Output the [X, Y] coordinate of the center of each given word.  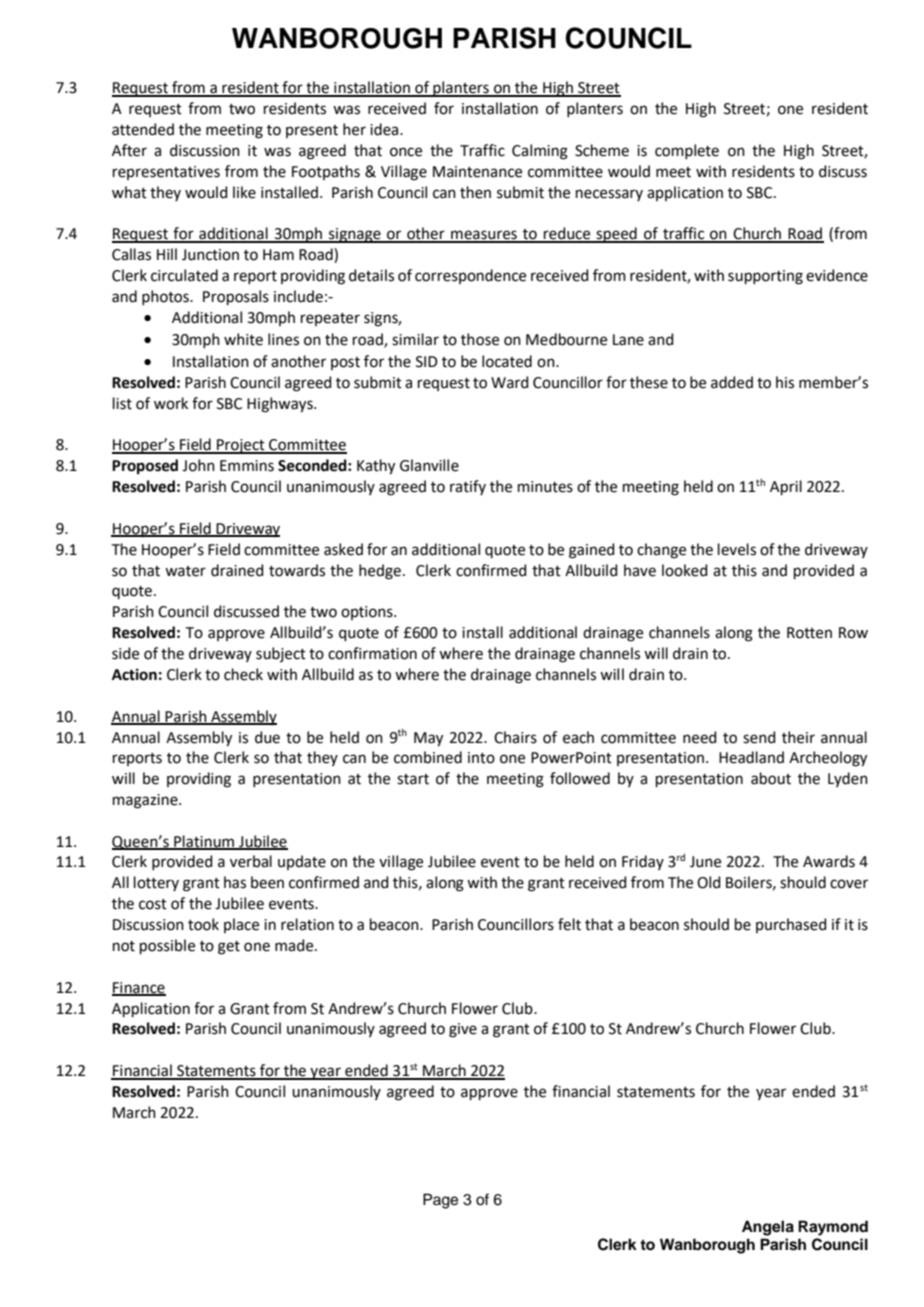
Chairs [515, 737]
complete [687, 151]
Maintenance [477, 172]
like [244, 192]
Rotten [809, 633]
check [243, 674]
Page [440, 1201]
